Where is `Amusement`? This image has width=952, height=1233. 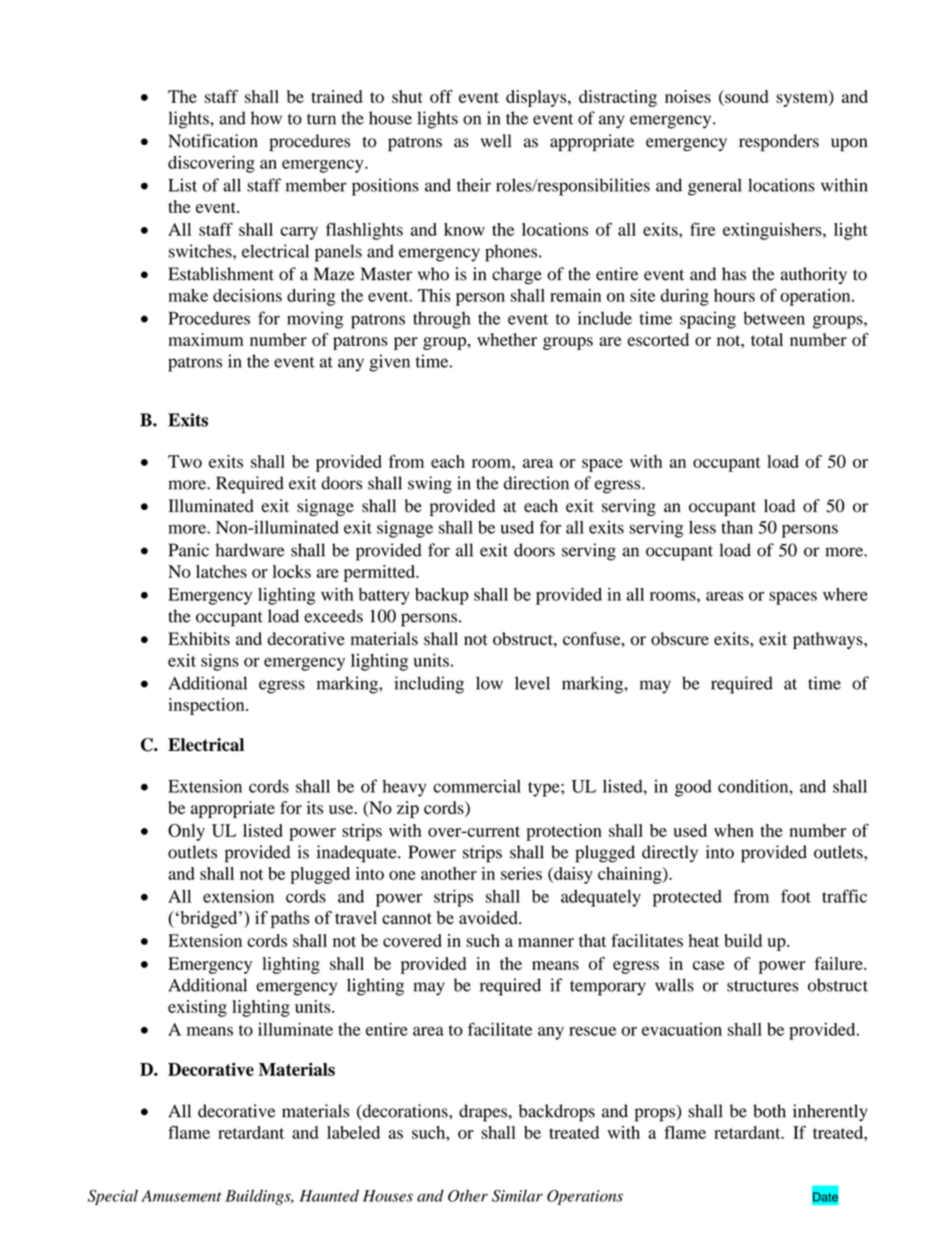 Amusement is located at coordinates (181, 1196).
